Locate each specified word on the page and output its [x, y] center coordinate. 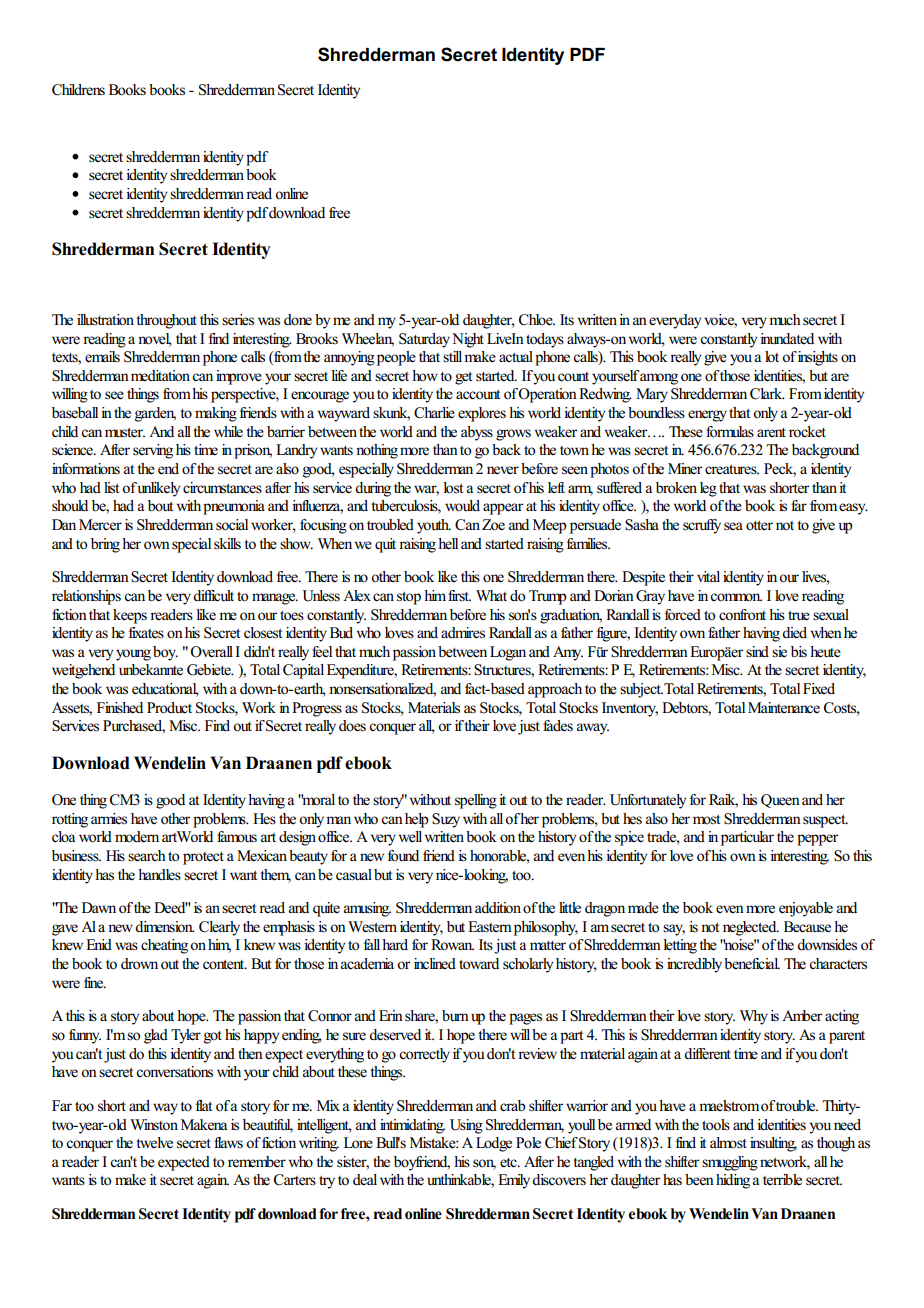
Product [169, 708]
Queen [780, 801]
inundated [787, 339]
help [417, 820]
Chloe [537, 320]
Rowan [452, 945]
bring [105, 545]
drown [139, 964]
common [736, 597]
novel [155, 339]
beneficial [752, 964]
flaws [228, 1142]
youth [434, 526]
